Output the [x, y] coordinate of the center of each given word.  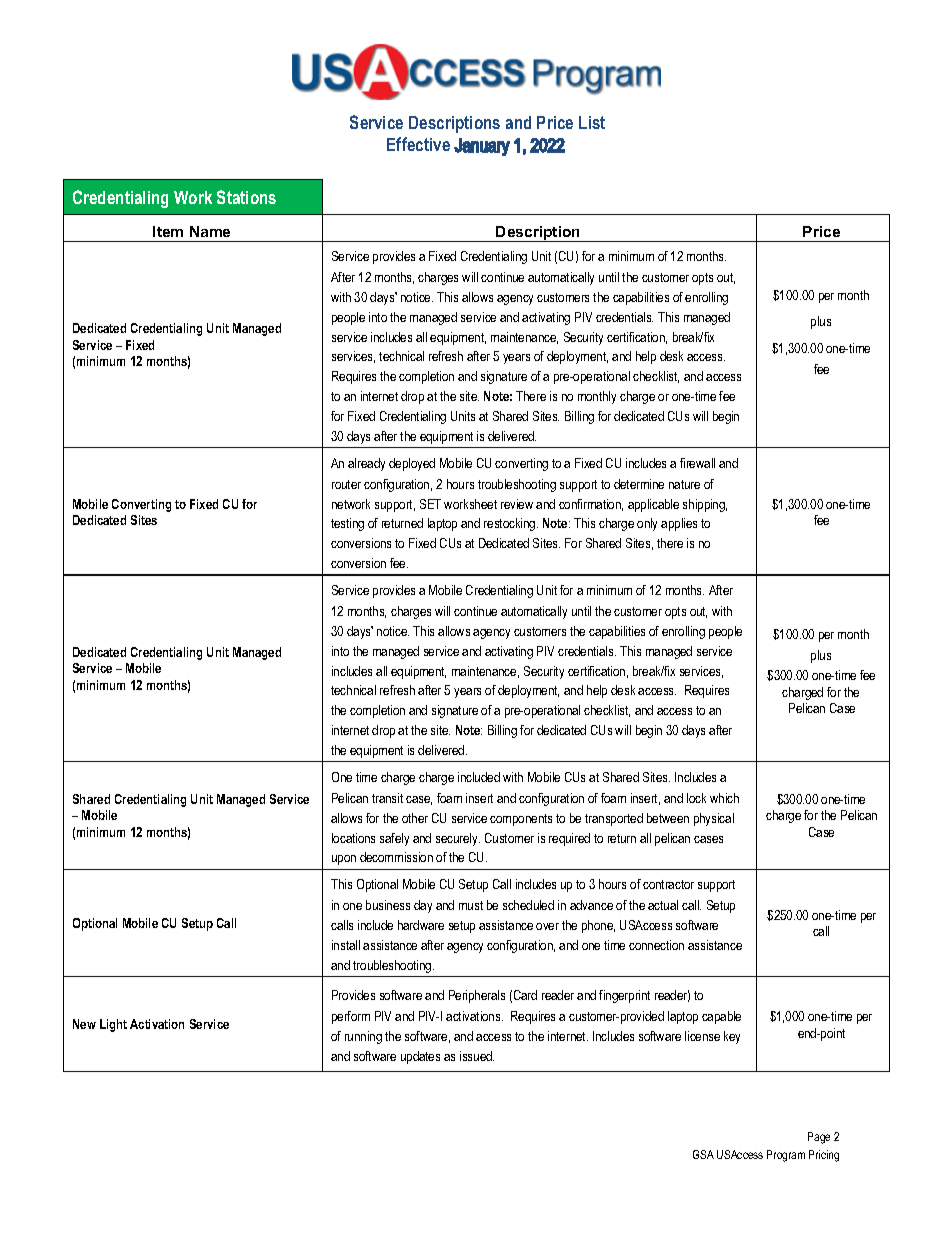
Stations [246, 197]
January [482, 147]
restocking [511, 524]
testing [347, 524]
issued [477, 1056]
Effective [418, 144]
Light [113, 1025]
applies [679, 524]
